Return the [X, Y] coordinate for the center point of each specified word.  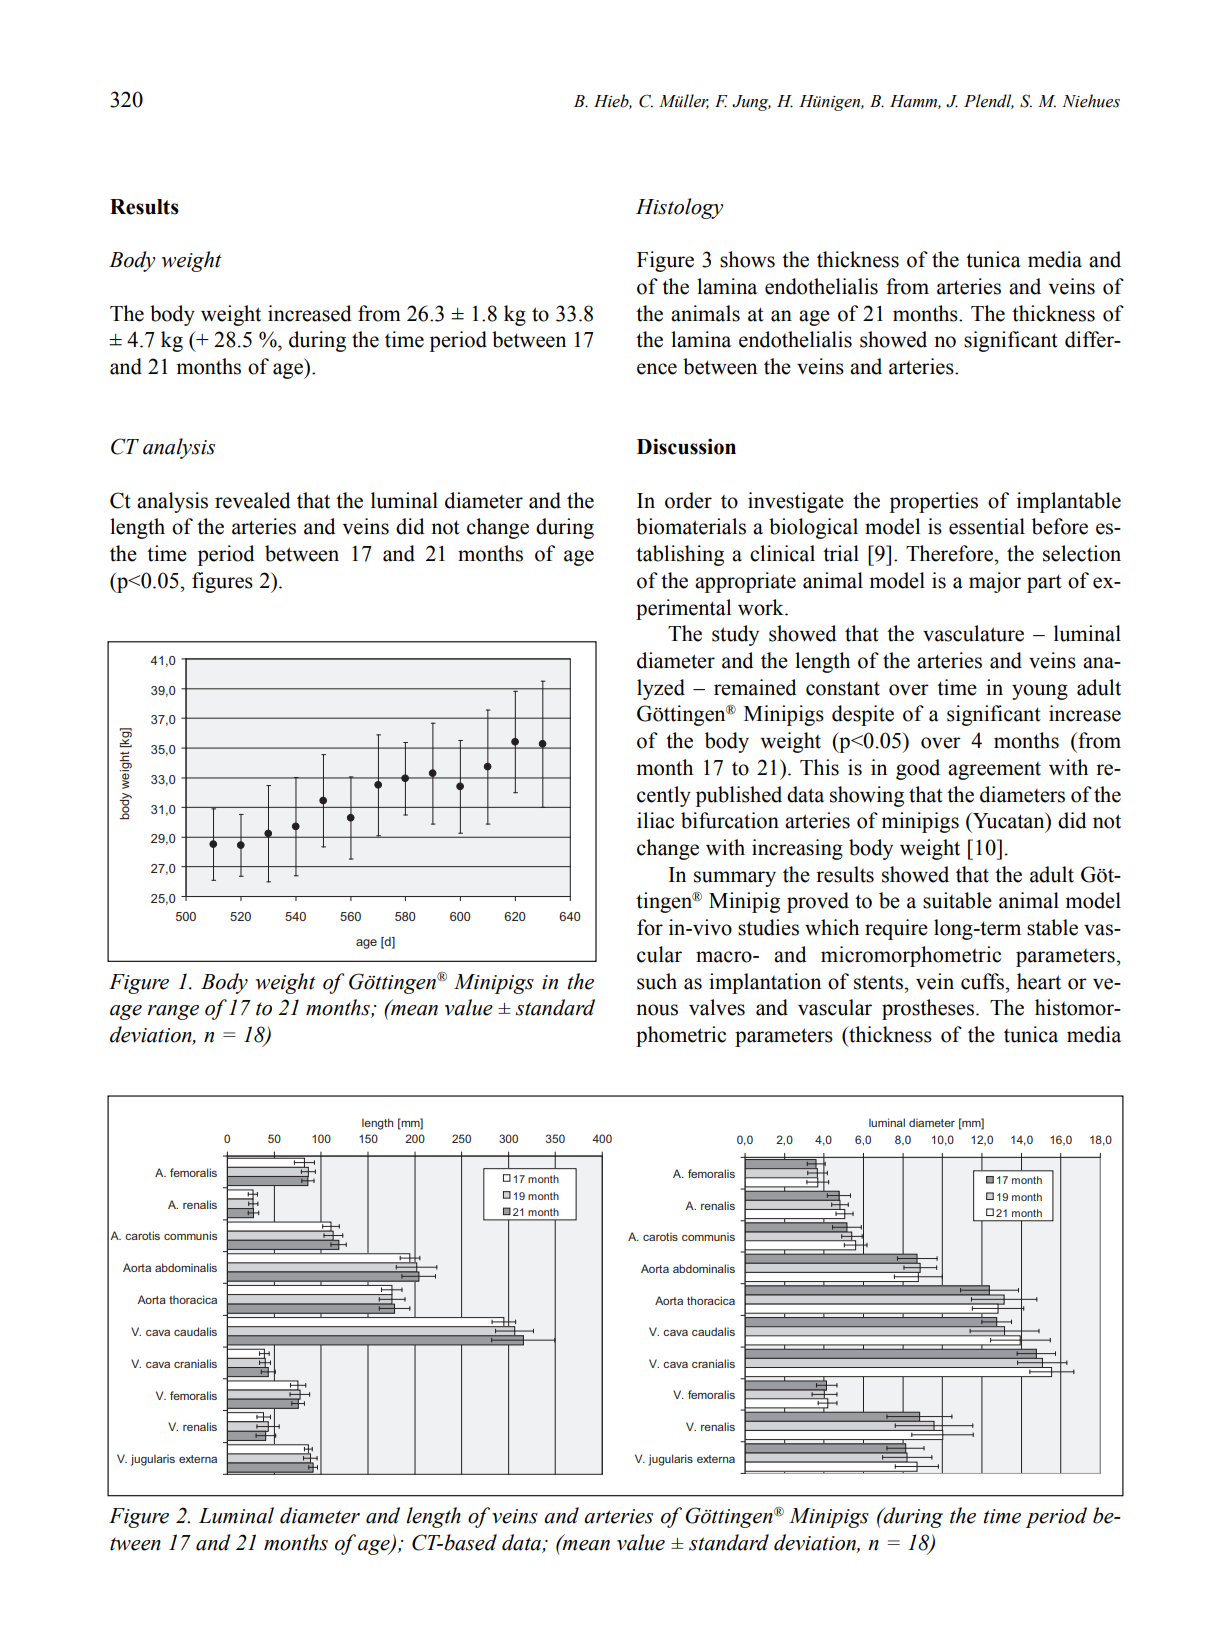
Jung [751, 103]
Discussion [686, 446]
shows [747, 259]
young [1040, 692]
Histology [680, 208]
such [657, 981]
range [173, 1012]
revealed [253, 500]
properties [934, 502]
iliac [655, 820]
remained [755, 687]
